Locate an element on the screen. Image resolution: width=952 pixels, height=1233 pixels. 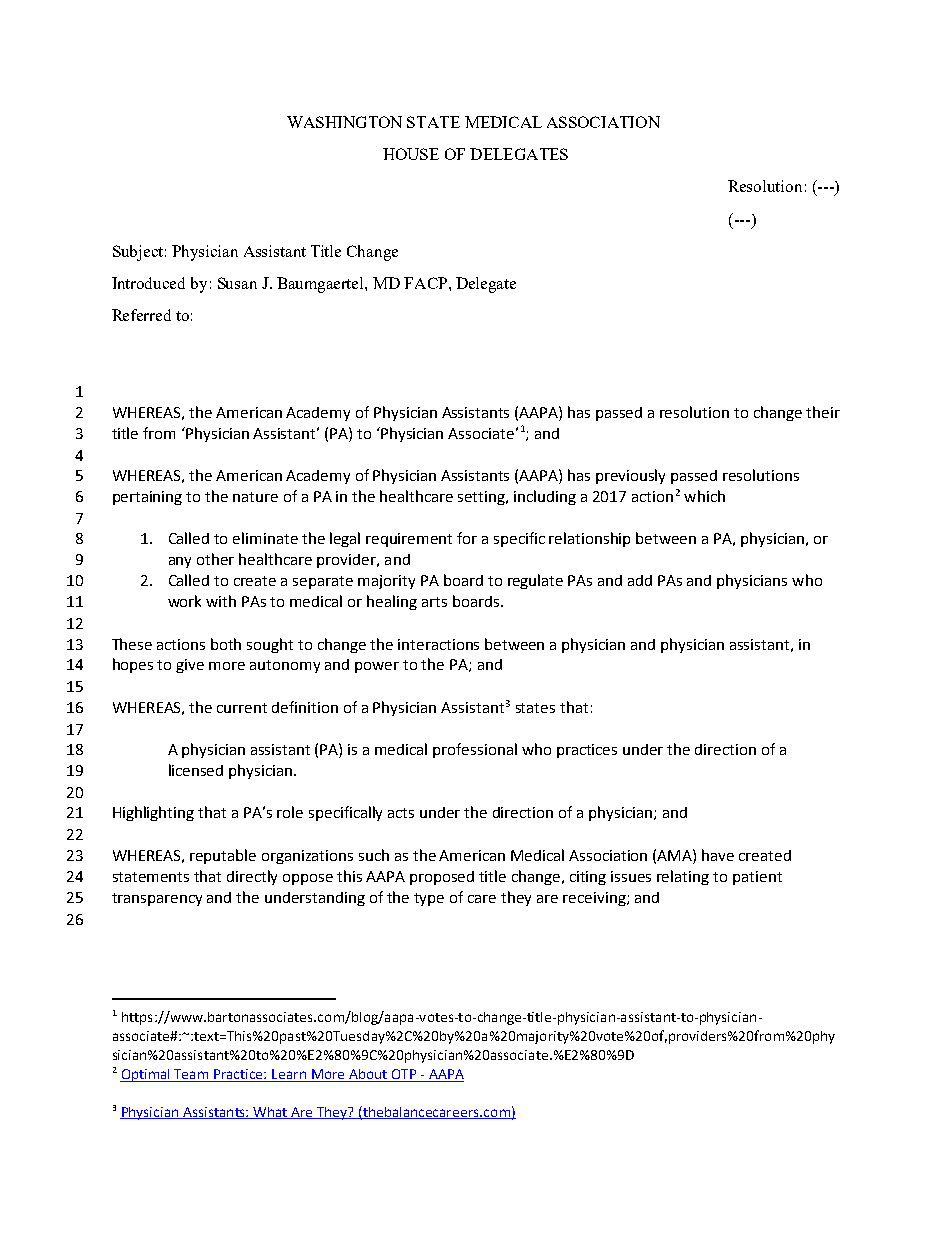
HOUSE is located at coordinates (411, 154).
